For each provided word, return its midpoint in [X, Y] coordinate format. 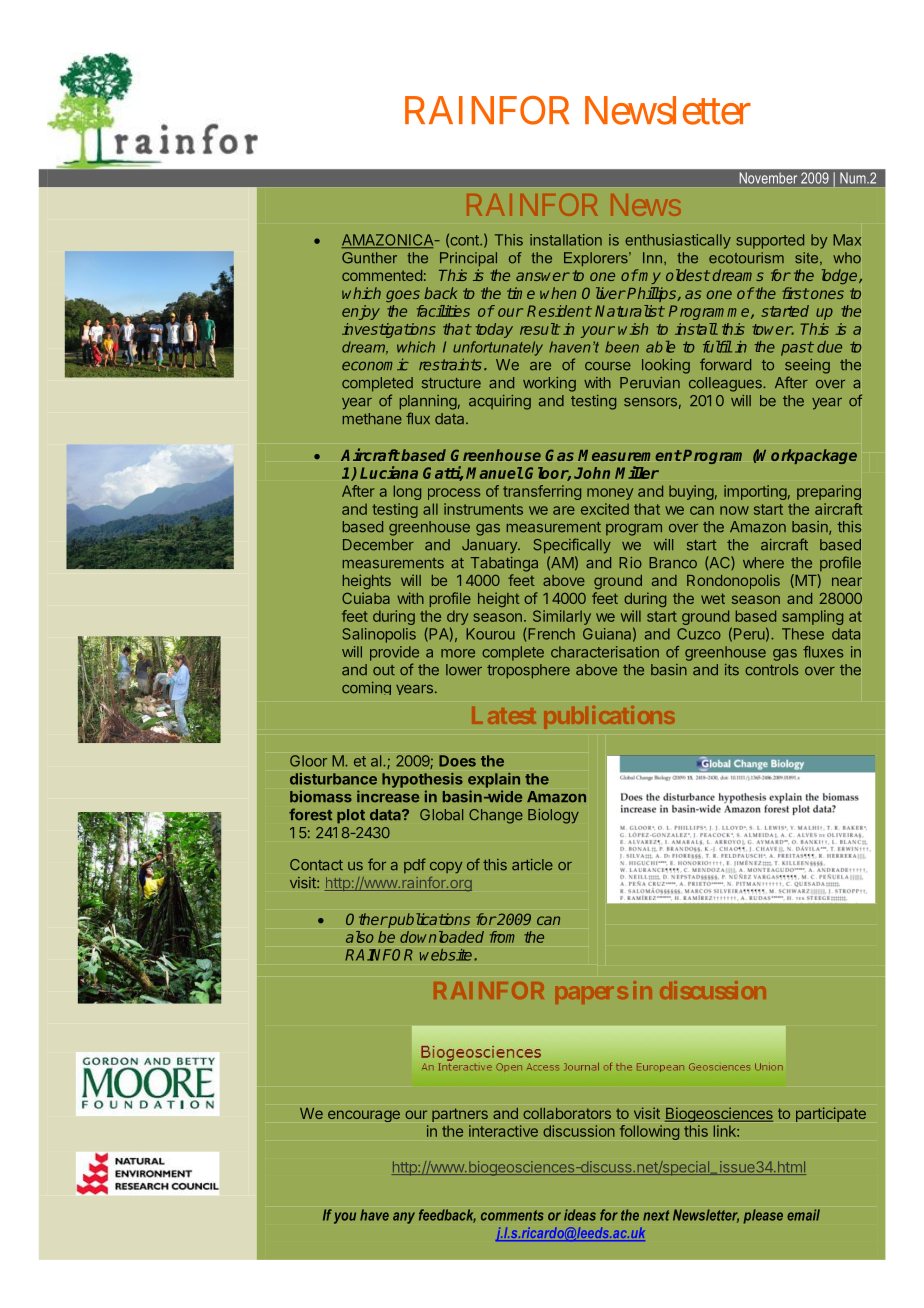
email [803, 1215]
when [558, 293]
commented [382, 275]
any [404, 1218]
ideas [580, 1215]
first [795, 293]
